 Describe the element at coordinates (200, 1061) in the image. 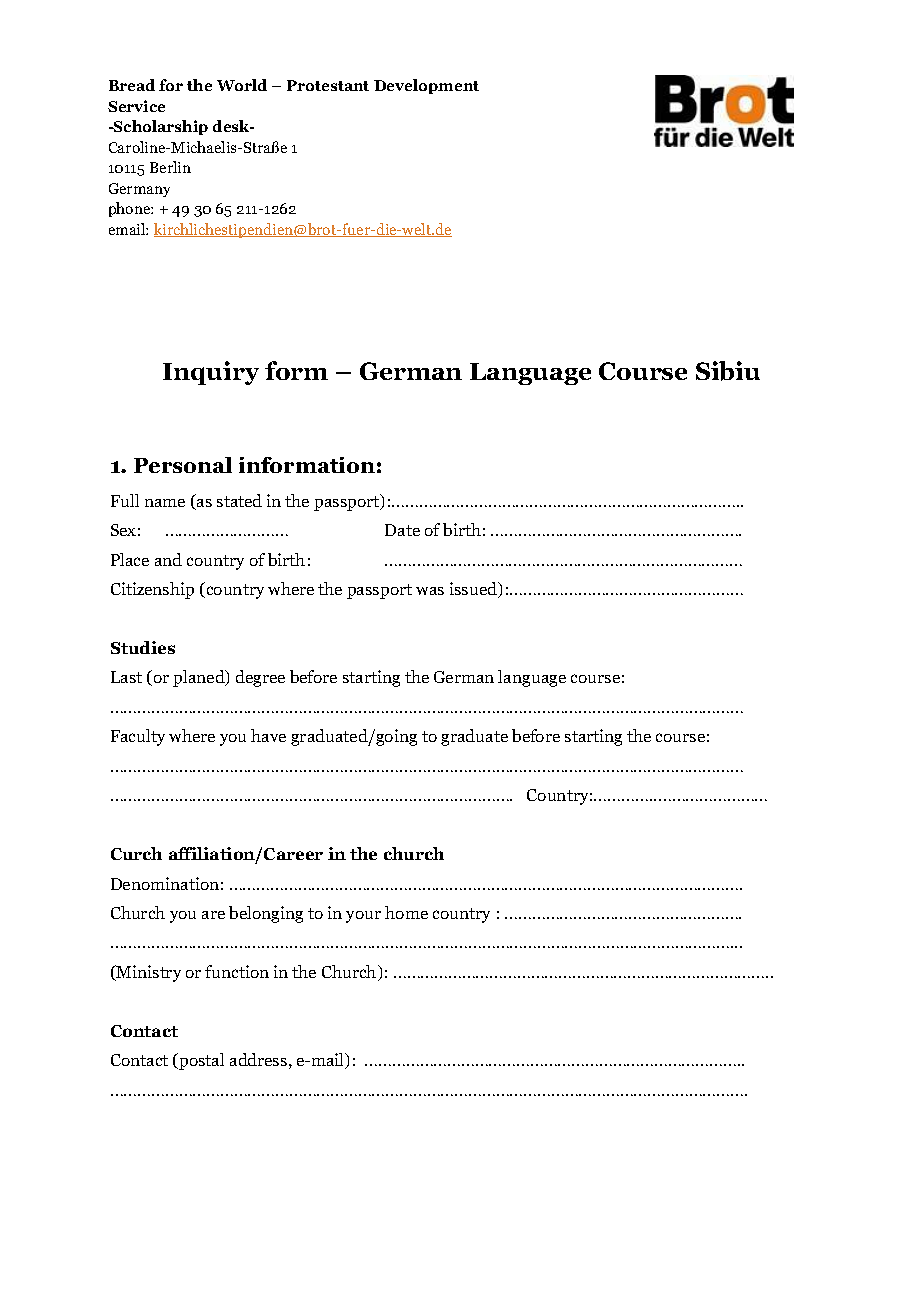

I see `postal` at that location.
